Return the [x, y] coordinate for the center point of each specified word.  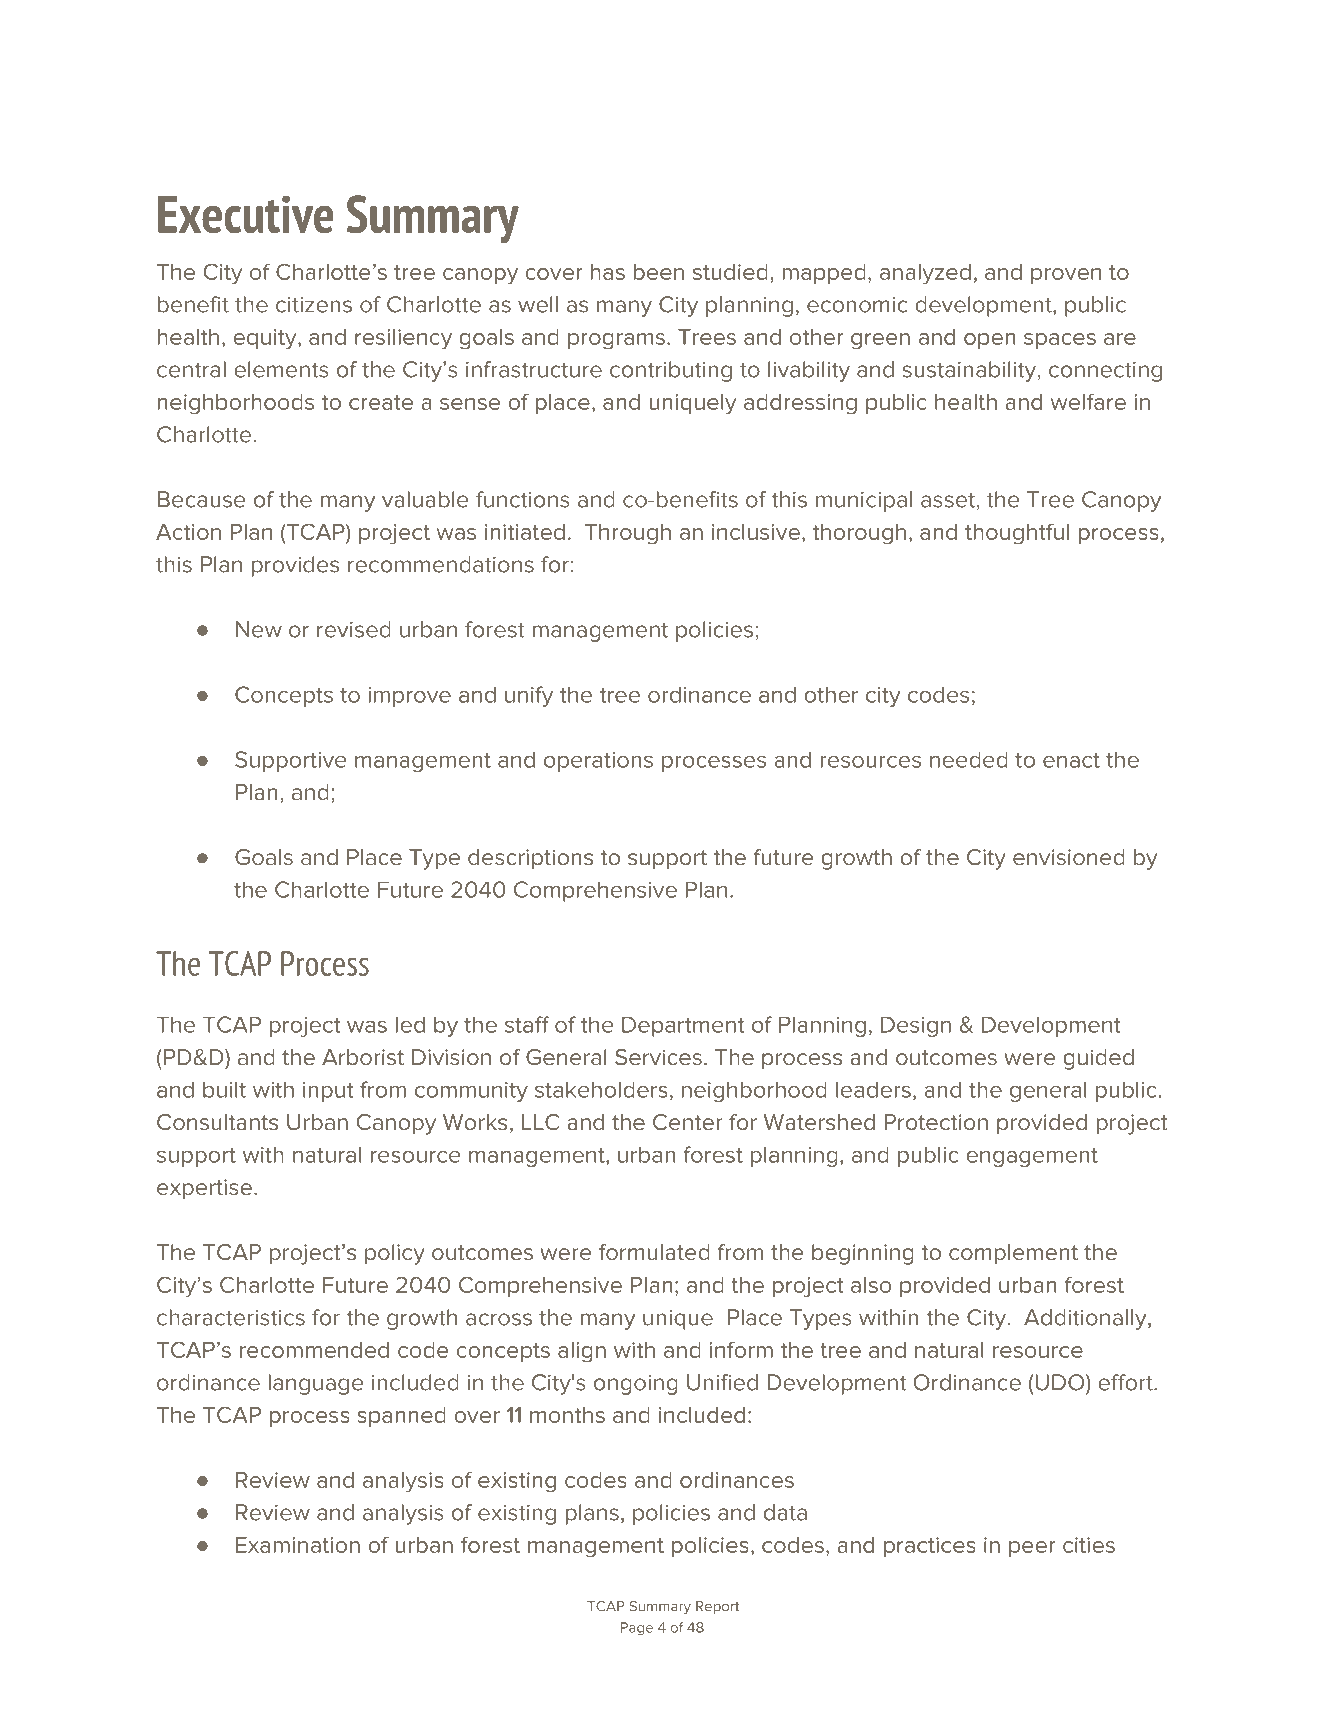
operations [598, 762]
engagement [1032, 1157]
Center [688, 1122]
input [328, 1092]
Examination [298, 1545]
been [659, 272]
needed [969, 759]
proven [1066, 276]
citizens [314, 305]
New [259, 629]
